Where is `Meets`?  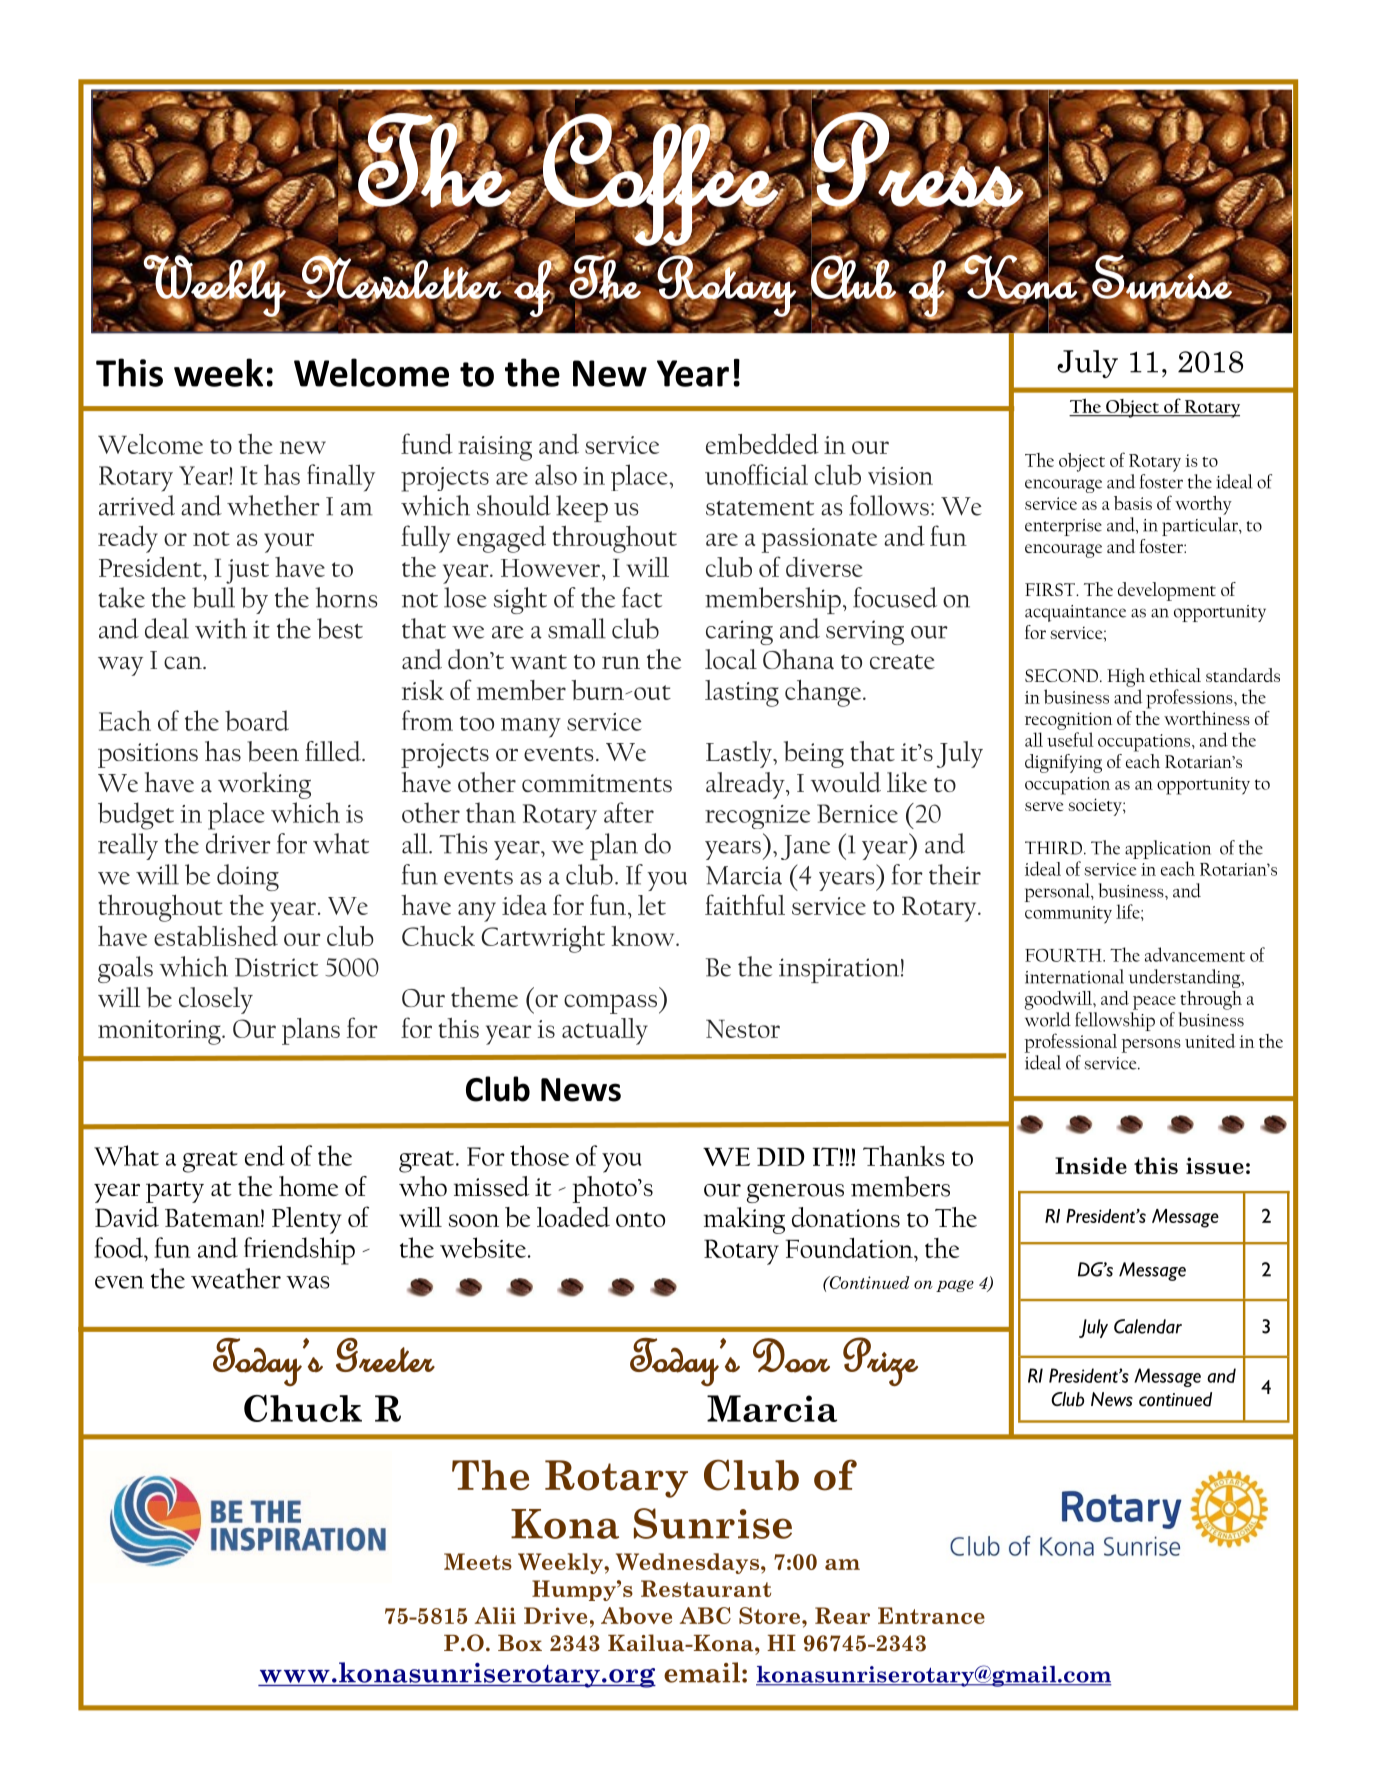 Meets is located at coordinates (478, 1561).
